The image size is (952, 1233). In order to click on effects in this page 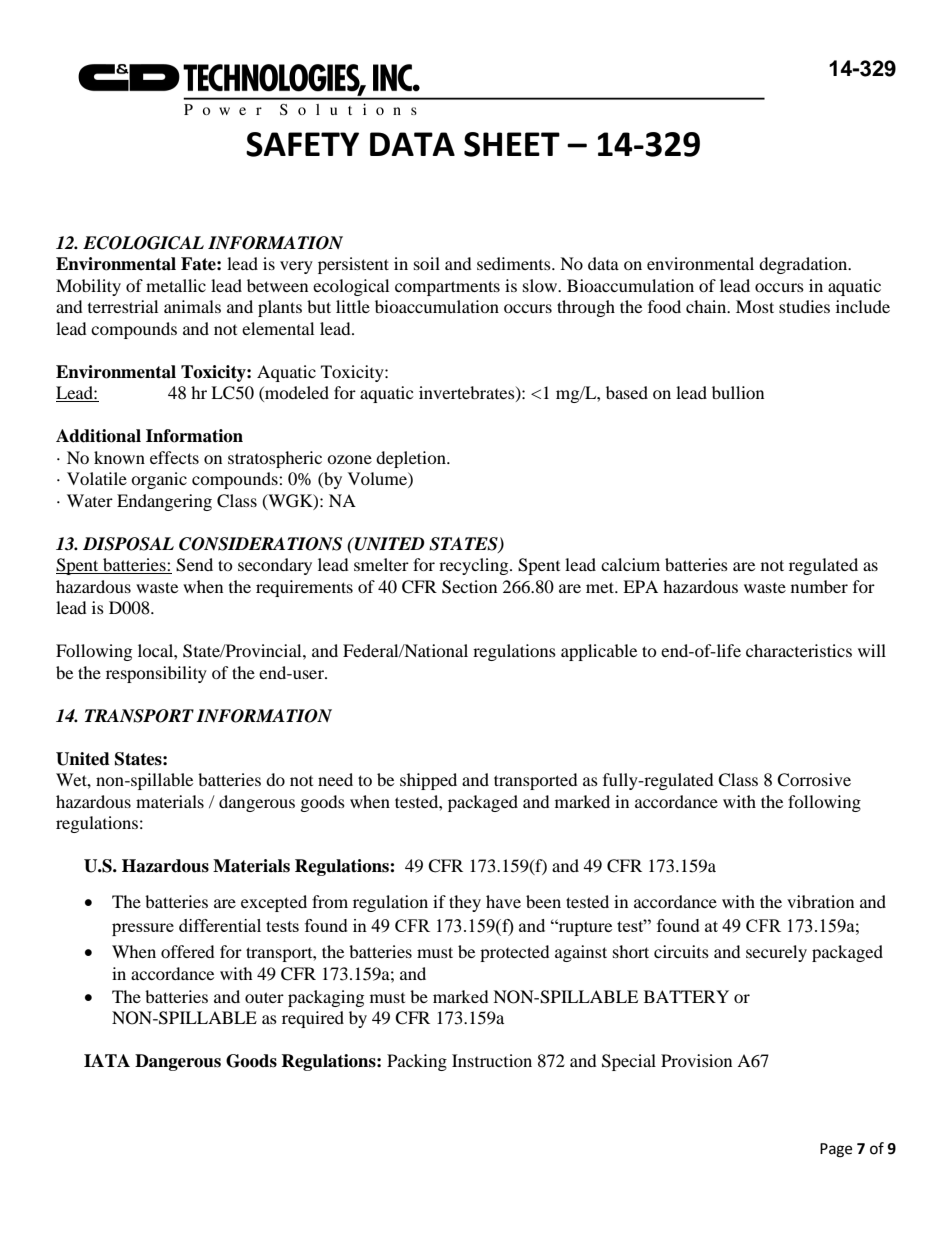, I will do `click(174, 457)`.
